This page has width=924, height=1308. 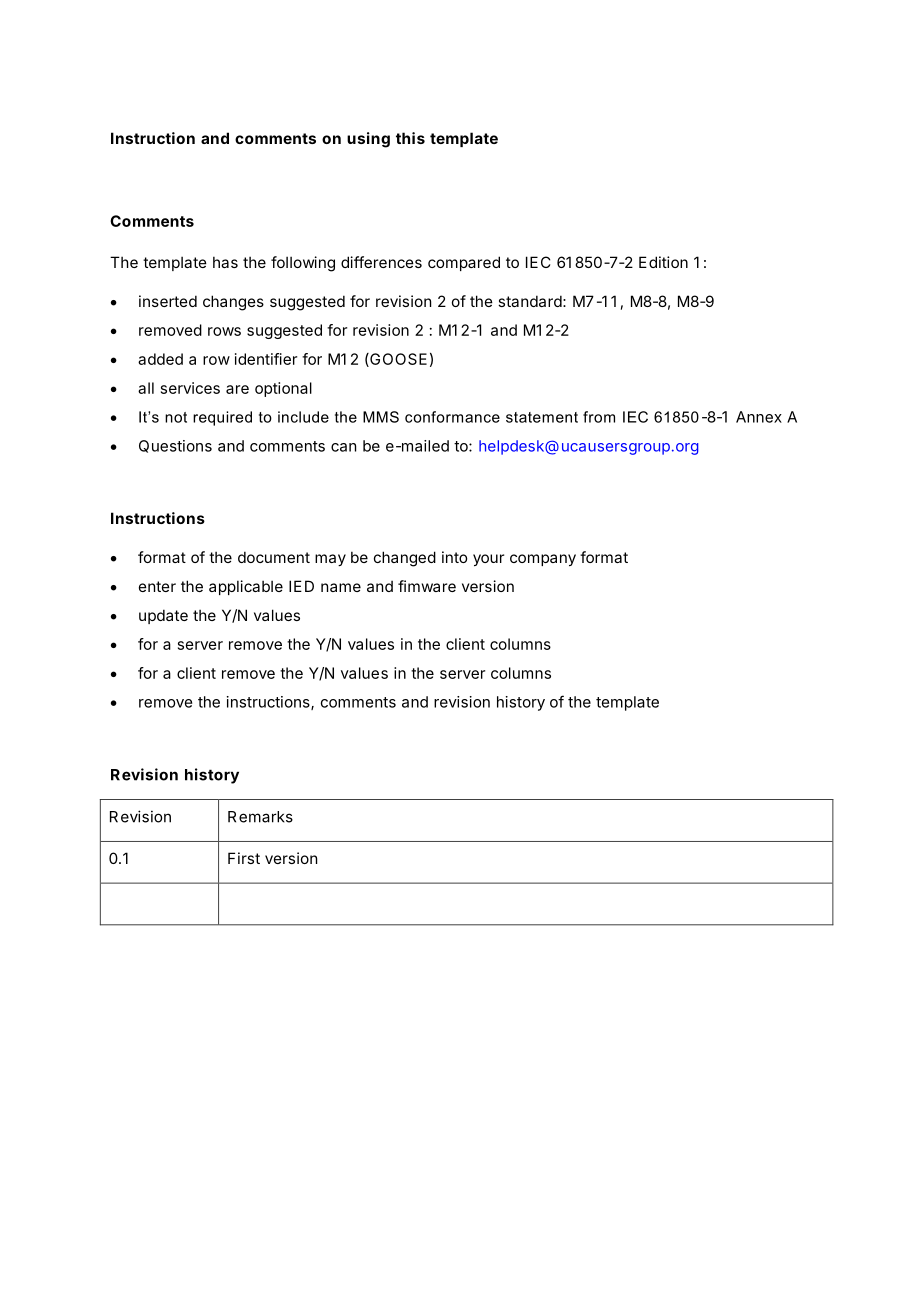 What do you see at coordinates (488, 560) in the page?
I see `your` at bounding box center [488, 560].
